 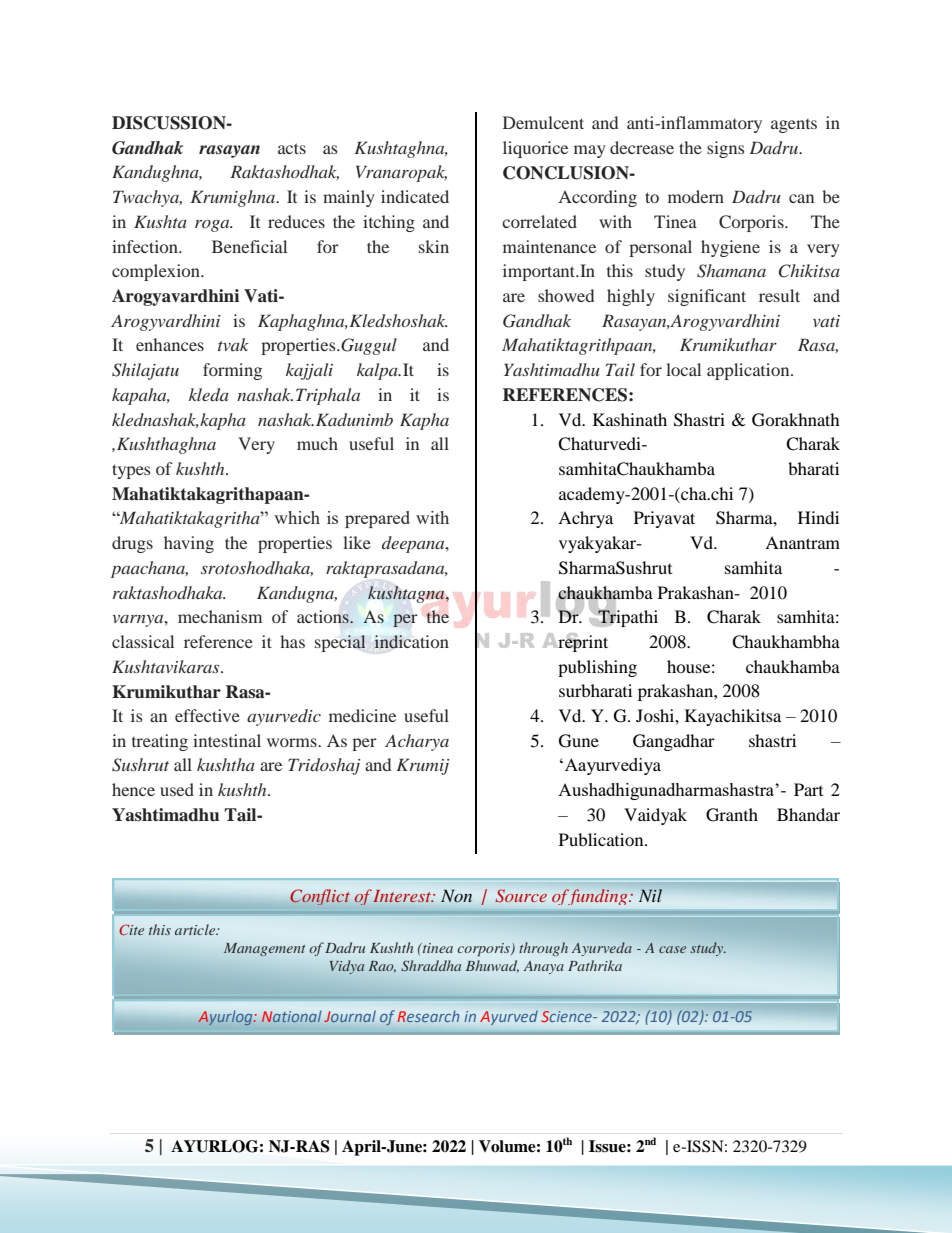 What do you see at coordinates (417, 742) in the document?
I see `Acharya` at bounding box center [417, 742].
